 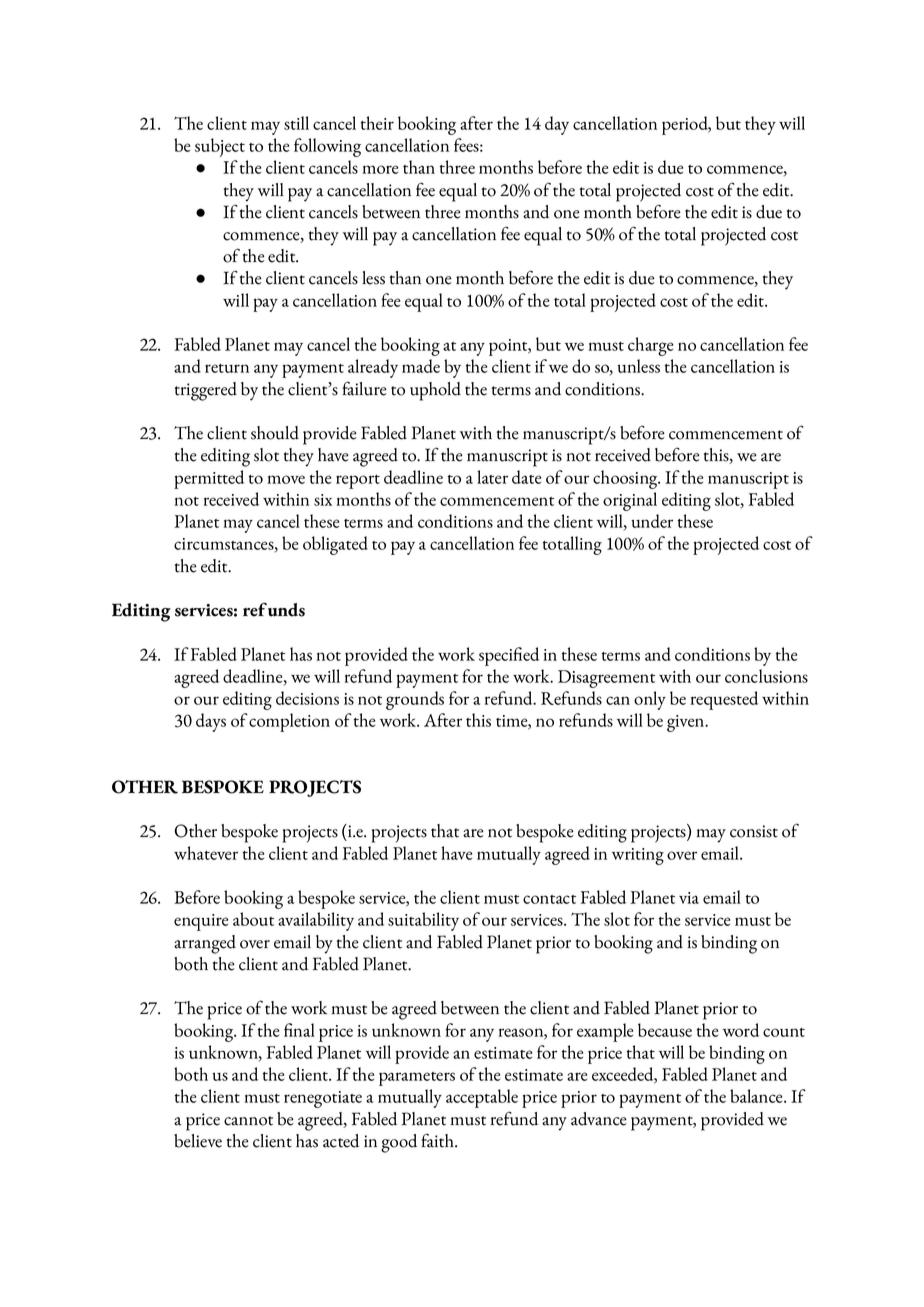 What do you see at coordinates (549, 899) in the document?
I see `contact` at bounding box center [549, 899].
